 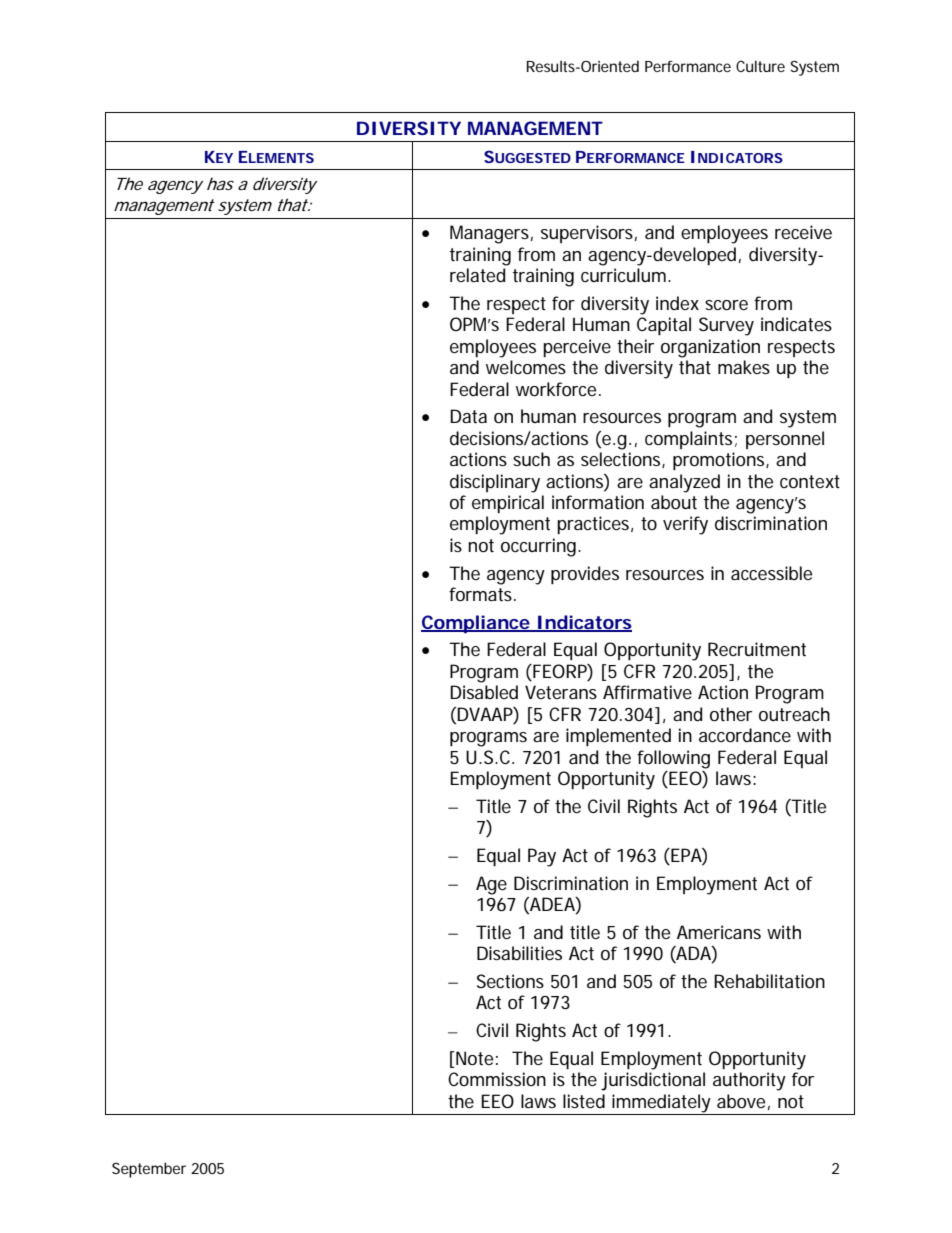 I want to click on September, so click(x=149, y=1170).
